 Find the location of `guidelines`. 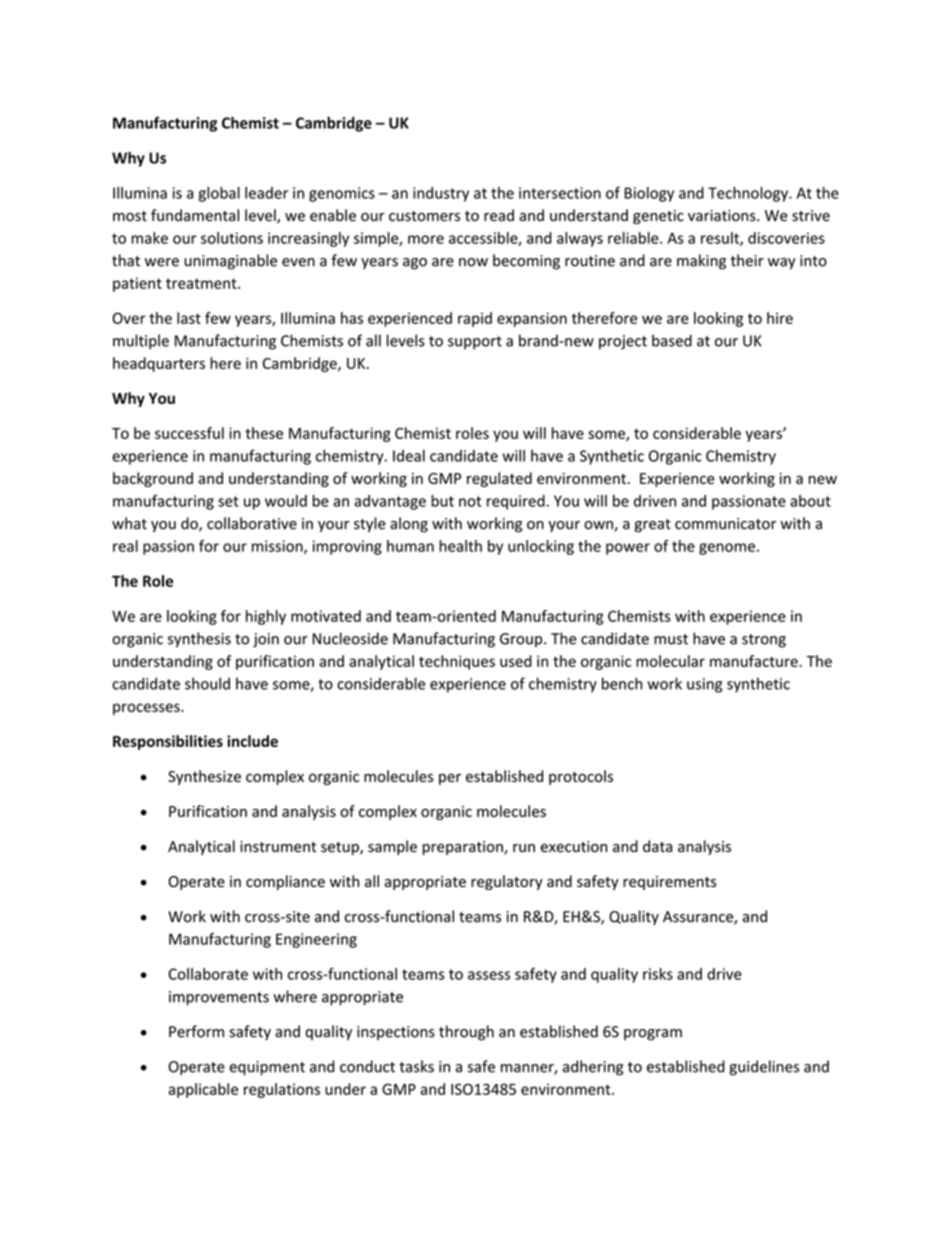

guidelines is located at coordinates (764, 1068).
